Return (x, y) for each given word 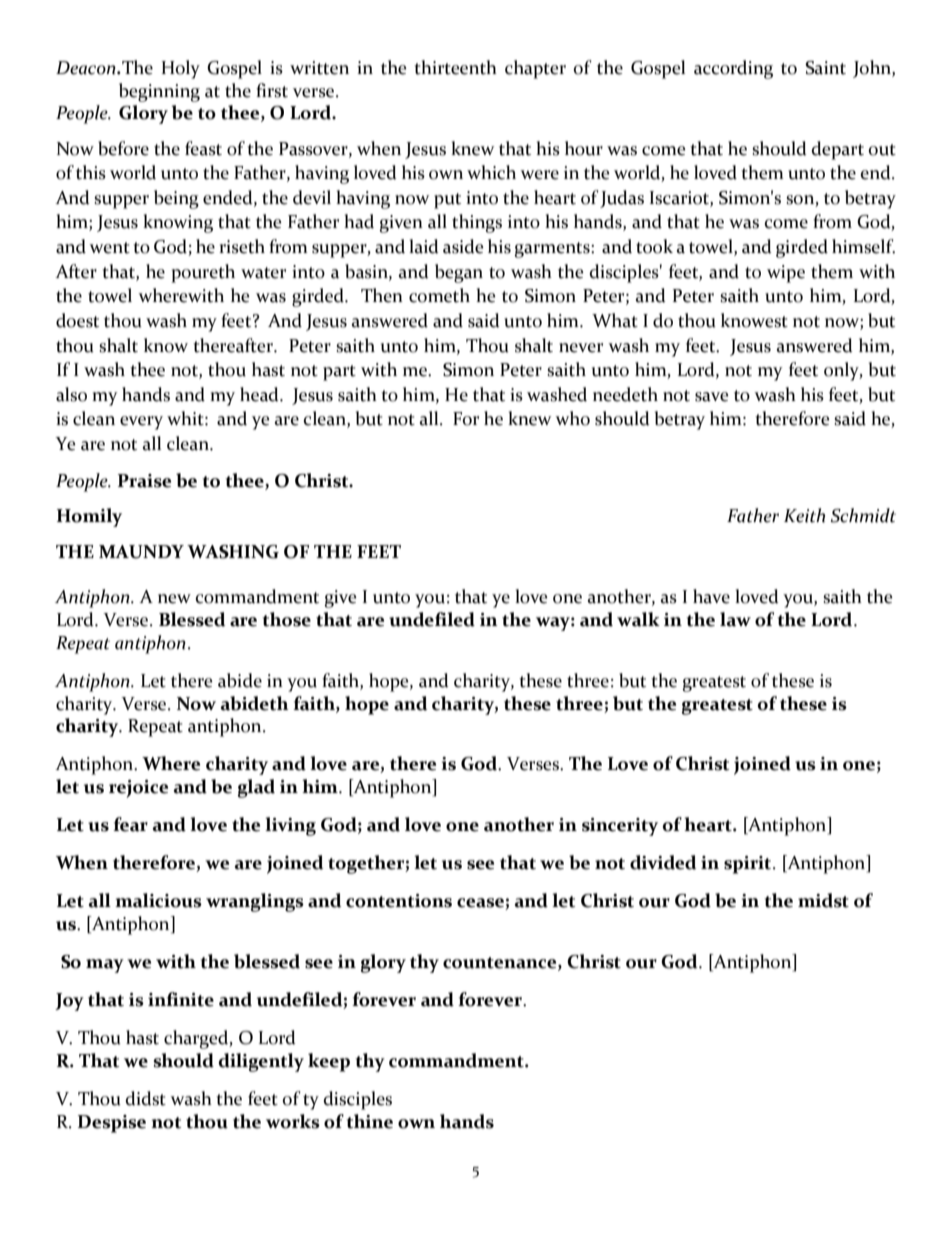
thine (370, 1121)
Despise (112, 1124)
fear (130, 824)
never (581, 348)
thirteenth (455, 67)
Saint (825, 68)
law (735, 619)
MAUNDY (141, 552)
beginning (159, 92)
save (712, 397)
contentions (399, 901)
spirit (749, 865)
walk (638, 619)
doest (77, 320)
